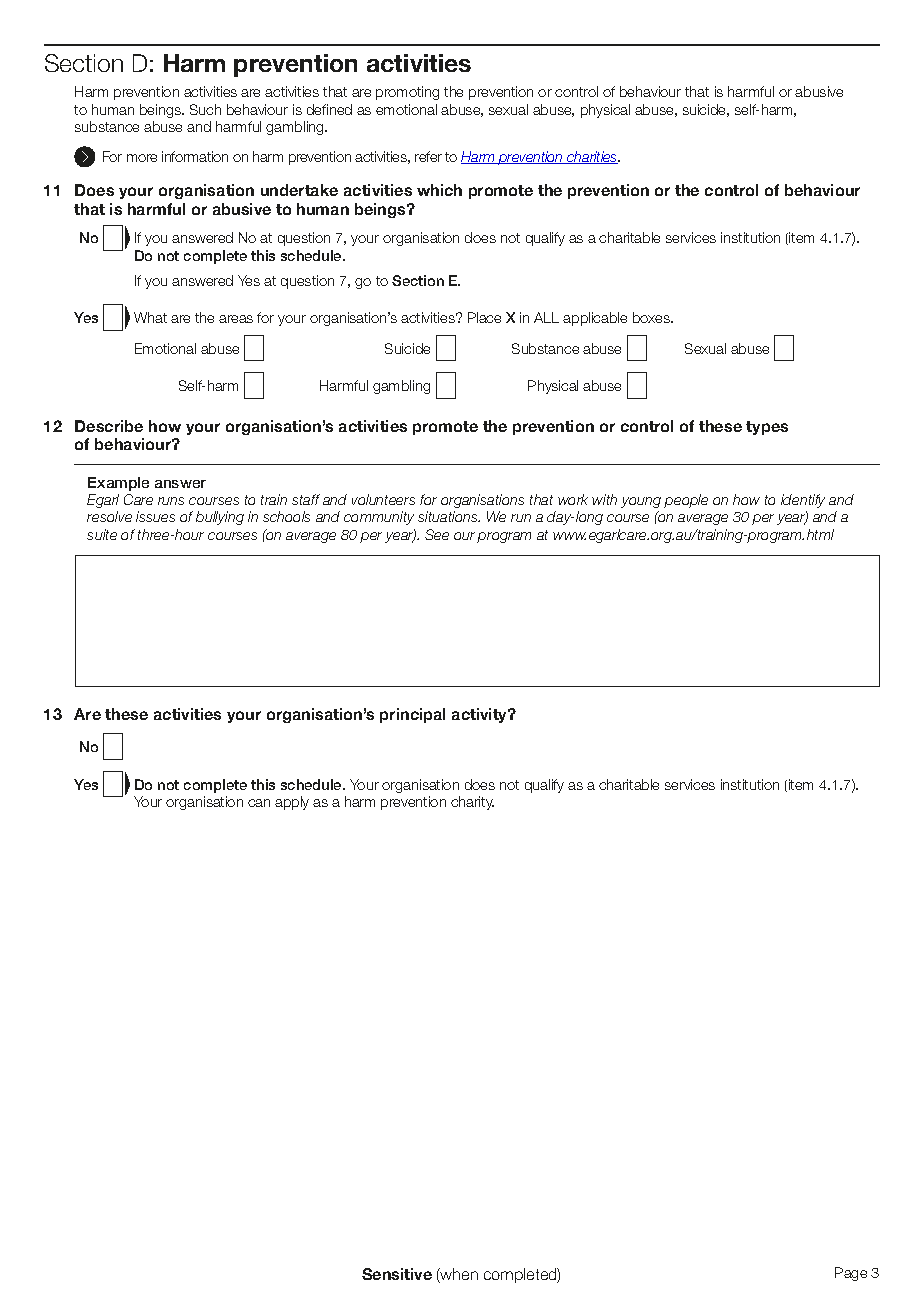 This image has width=924, height=1308. Describe the element at coordinates (205, 109) in the image. I see `Such` at that location.
